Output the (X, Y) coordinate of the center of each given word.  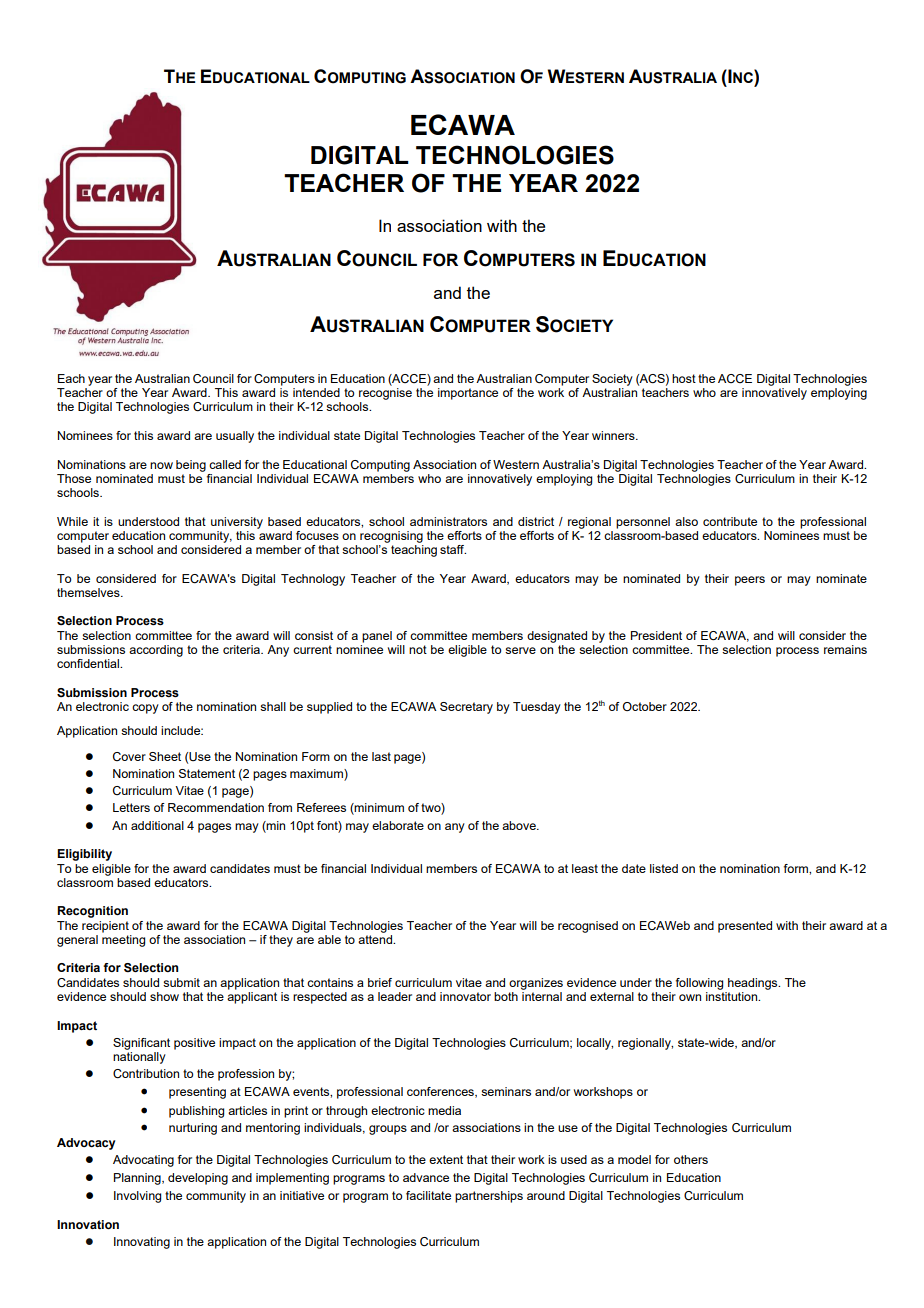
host (684, 378)
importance (468, 394)
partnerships (489, 1197)
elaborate (398, 825)
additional (157, 825)
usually (235, 437)
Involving (137, 1197)
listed (664, 868)
